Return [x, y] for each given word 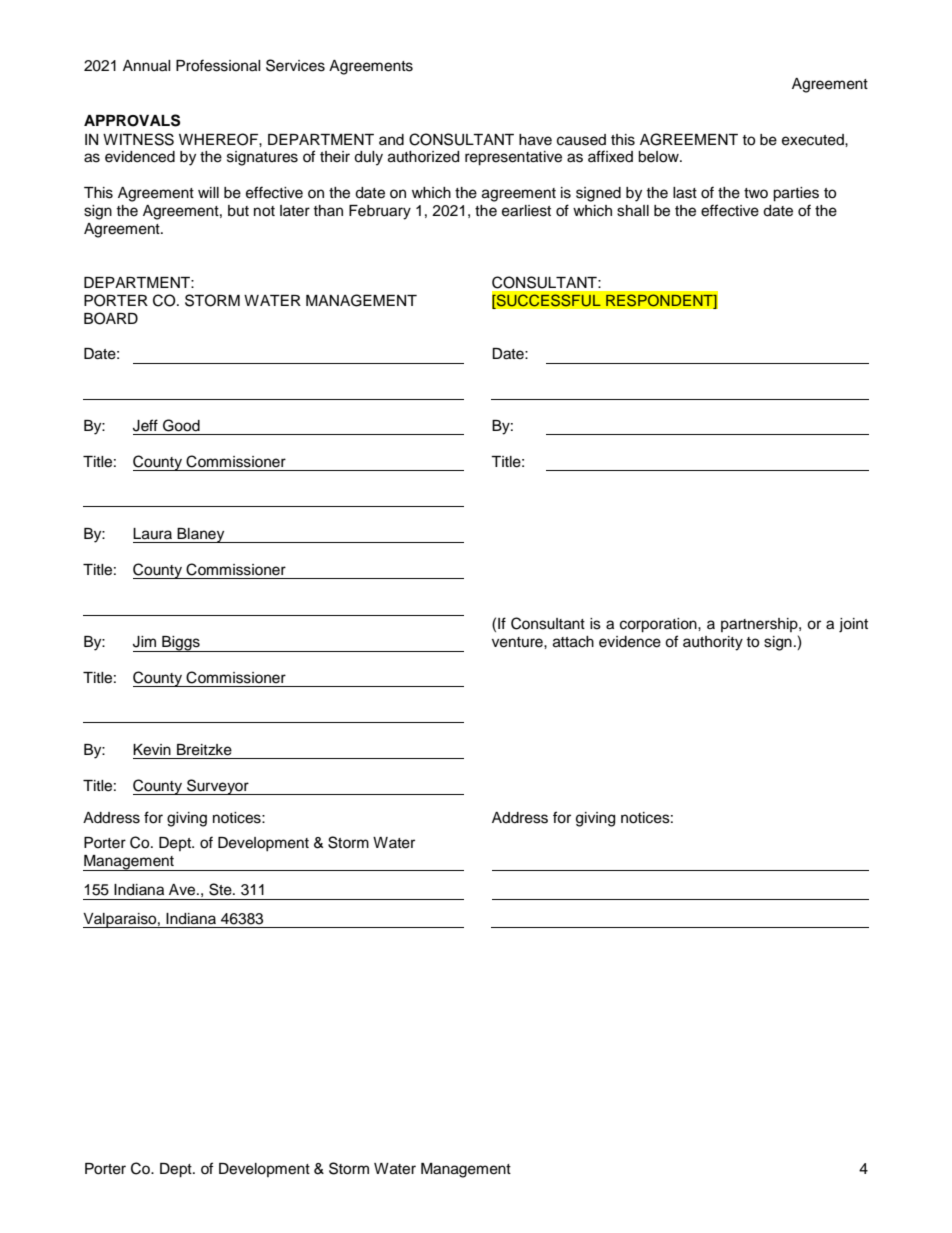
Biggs [181, 644]
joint [853, 625]
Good [181, 425]
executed [814, 140]
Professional [218, 65]
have [535, 140]
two [756, 193]
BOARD [111, 318]
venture [518, 642]
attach [573, 642]
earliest [526, 211]
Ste [221, 889]
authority [713, 643]
